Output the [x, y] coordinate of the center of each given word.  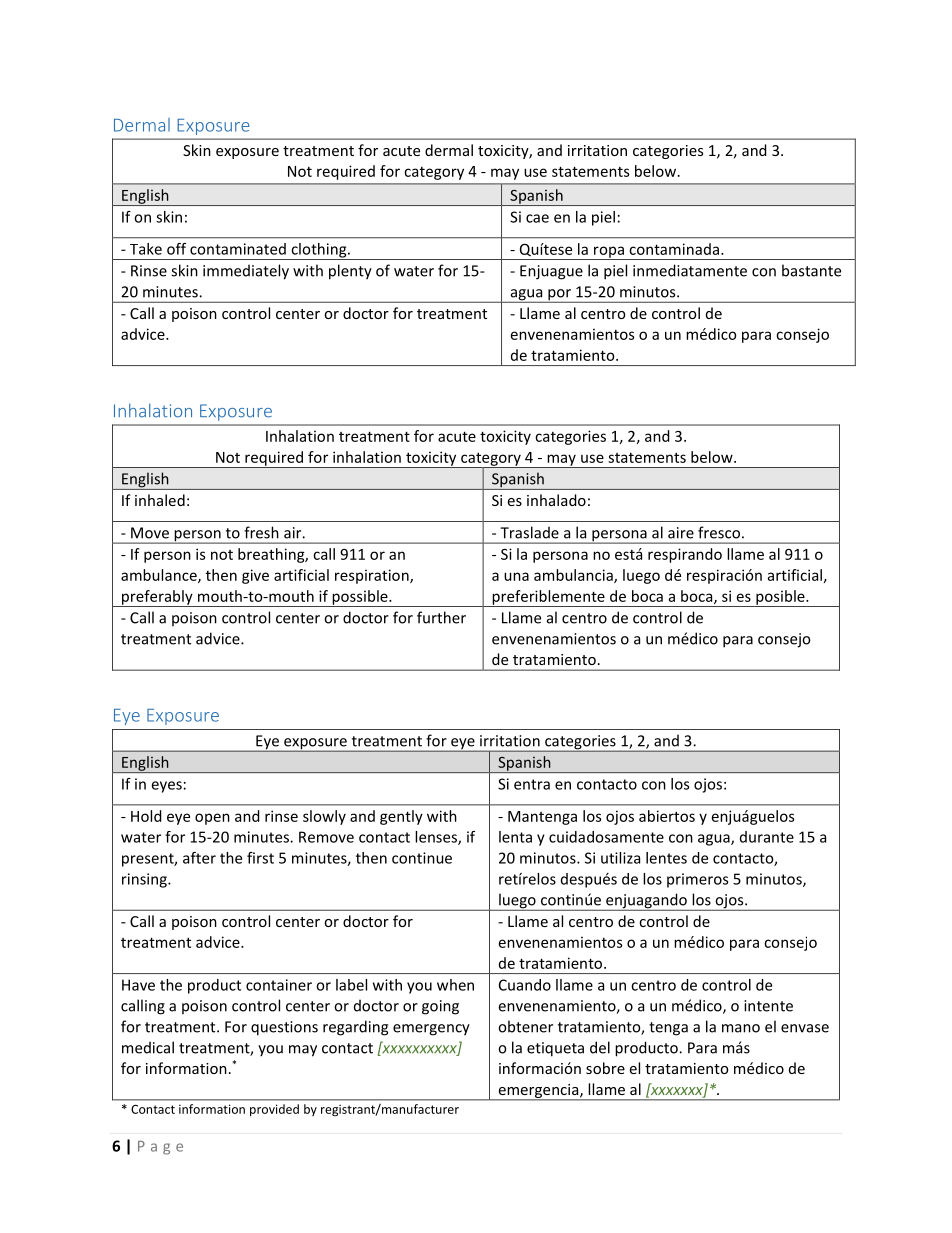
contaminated [238, 249]
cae [537, 218]
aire [681, 533]
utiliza [620, 858]
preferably [157, 598]
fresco [719, 532]
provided [274, 1110]
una [516, 576]
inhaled [160, 500]
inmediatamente [690, 270]
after [199, 858]
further [441, 617]
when [455, 985]
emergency [431, 1030]
